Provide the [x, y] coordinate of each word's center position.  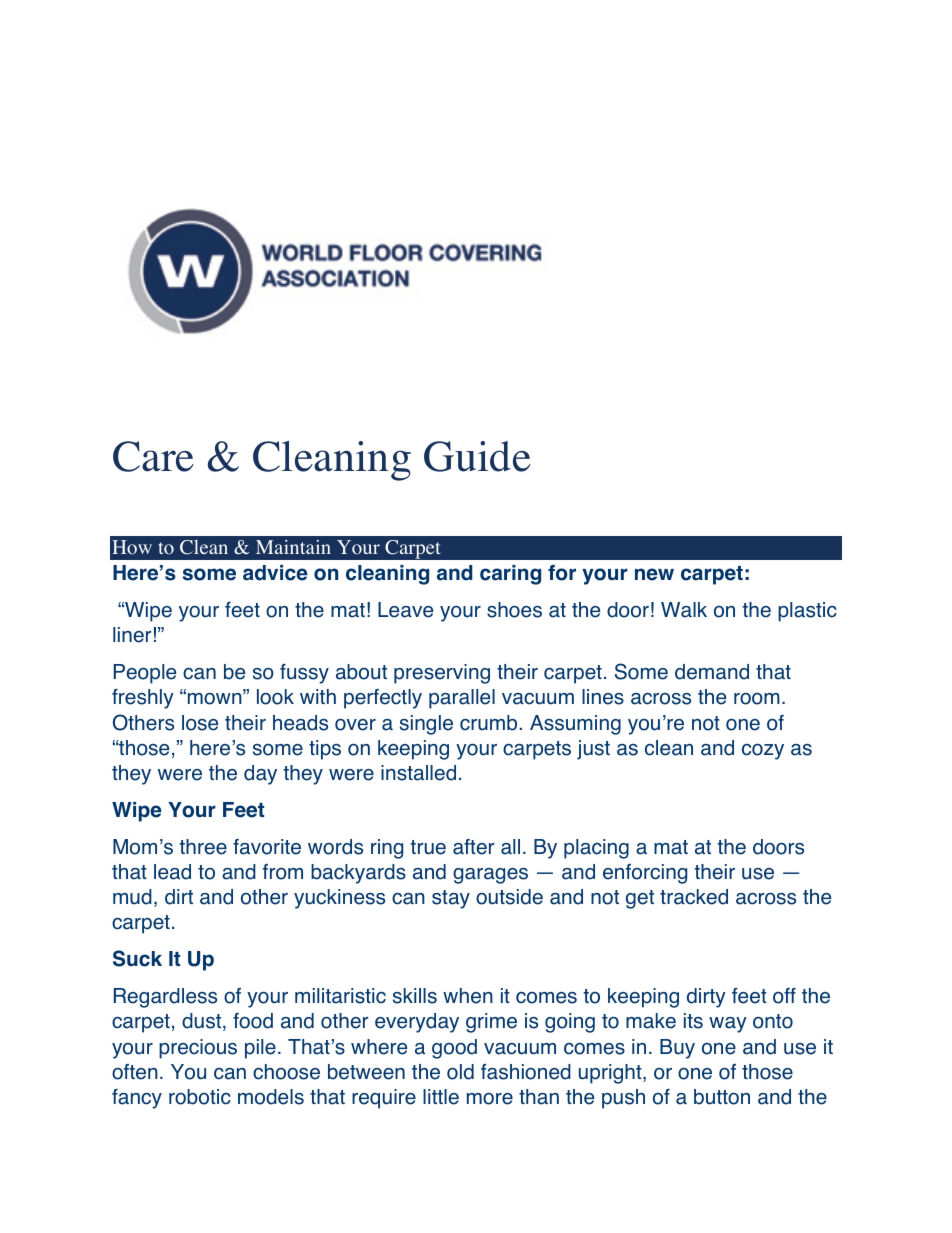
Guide [477, 456]
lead [172, 872]
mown [216, 699]
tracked [694, 897]
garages [490, 876]
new [654, 574]
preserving [442, 674]
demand [712, 672]
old [460, 1072]
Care [153, 456]
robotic [200, 1097]
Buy [677, 1049]
